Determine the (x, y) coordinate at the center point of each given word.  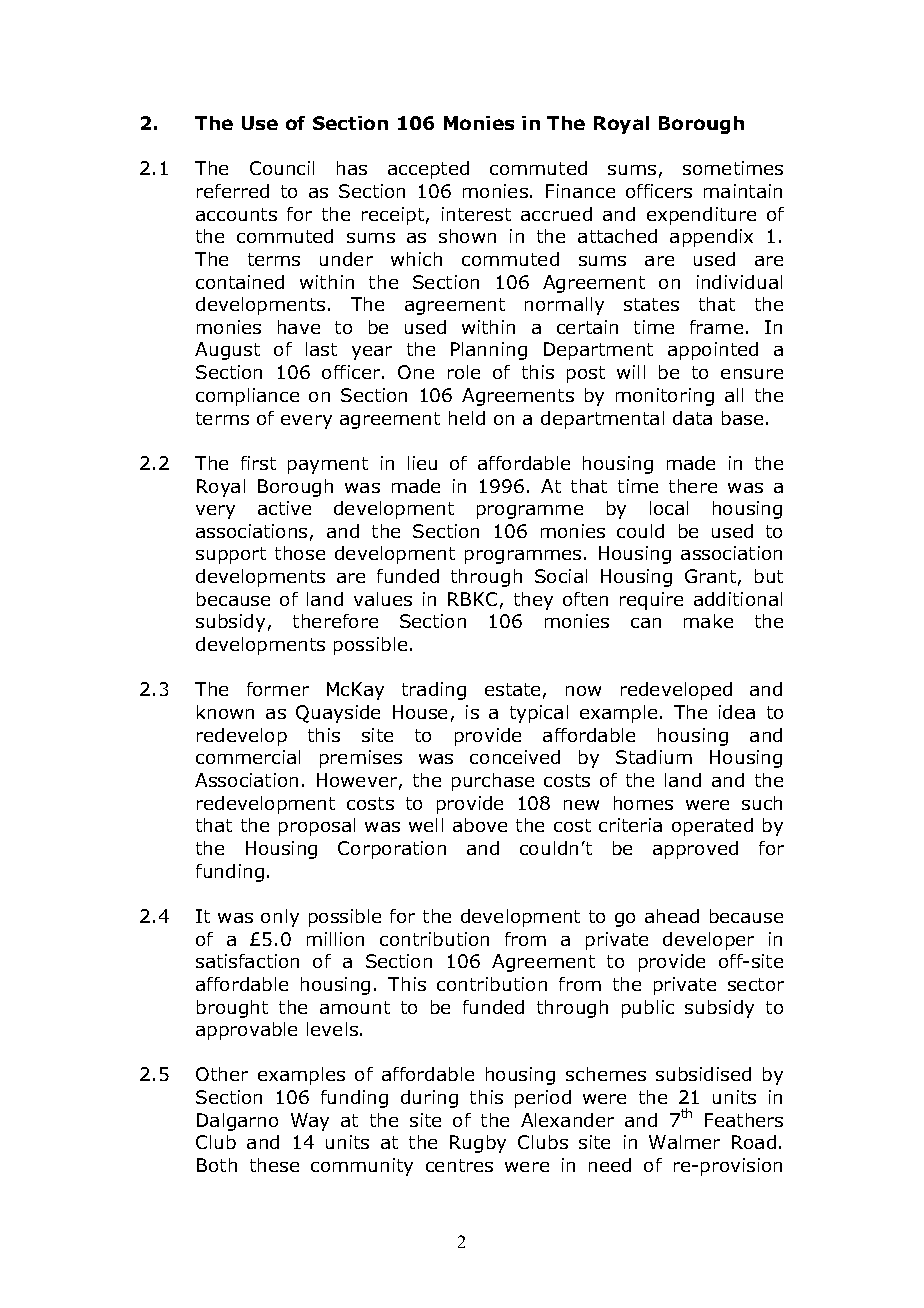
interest (476, 214)
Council (282, 168)
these (274, 1165)
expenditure (701, 216)
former (278, 689)
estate (512, 689)
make (708, 621)
